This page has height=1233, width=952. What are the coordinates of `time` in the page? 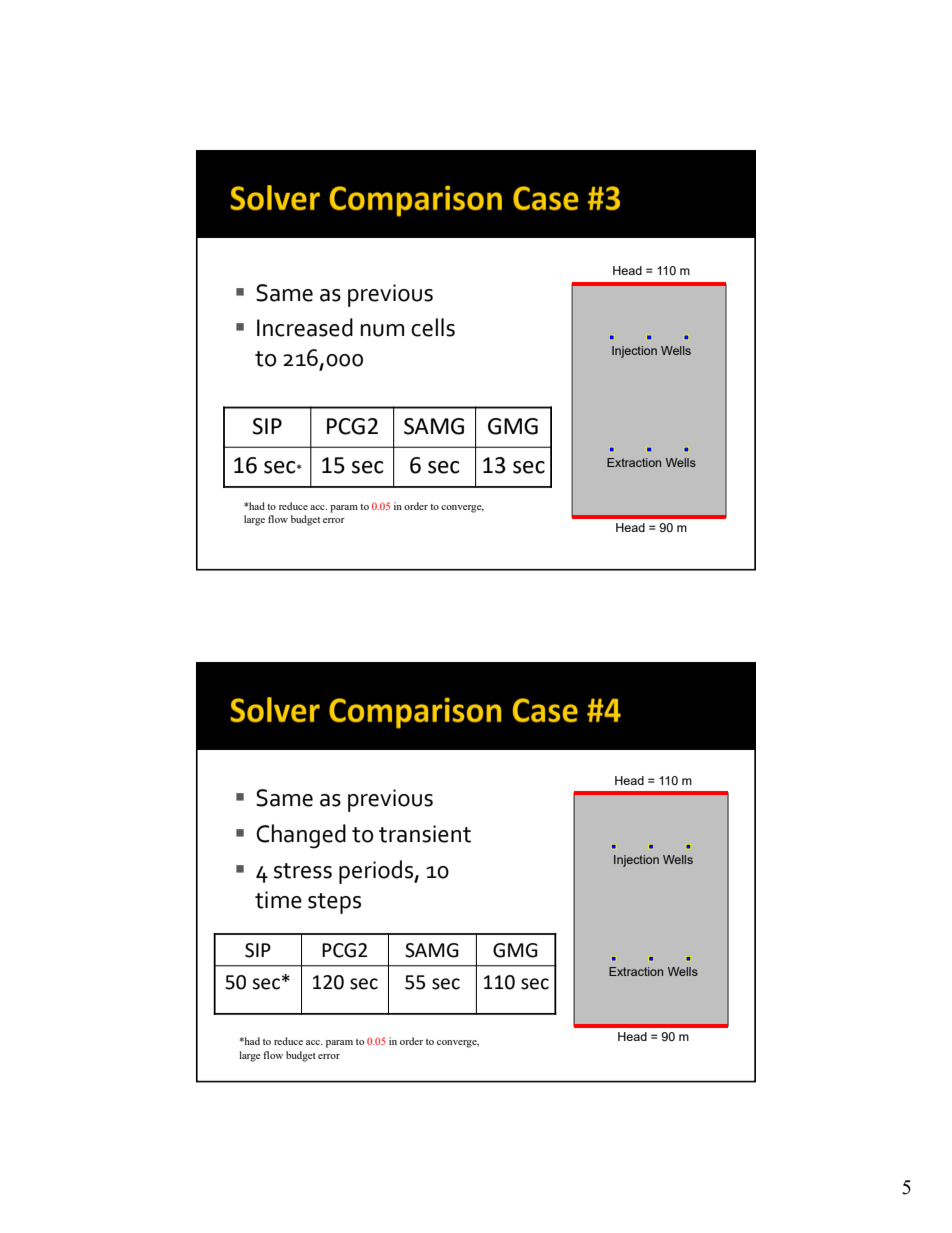 It's located at (278, 900).
